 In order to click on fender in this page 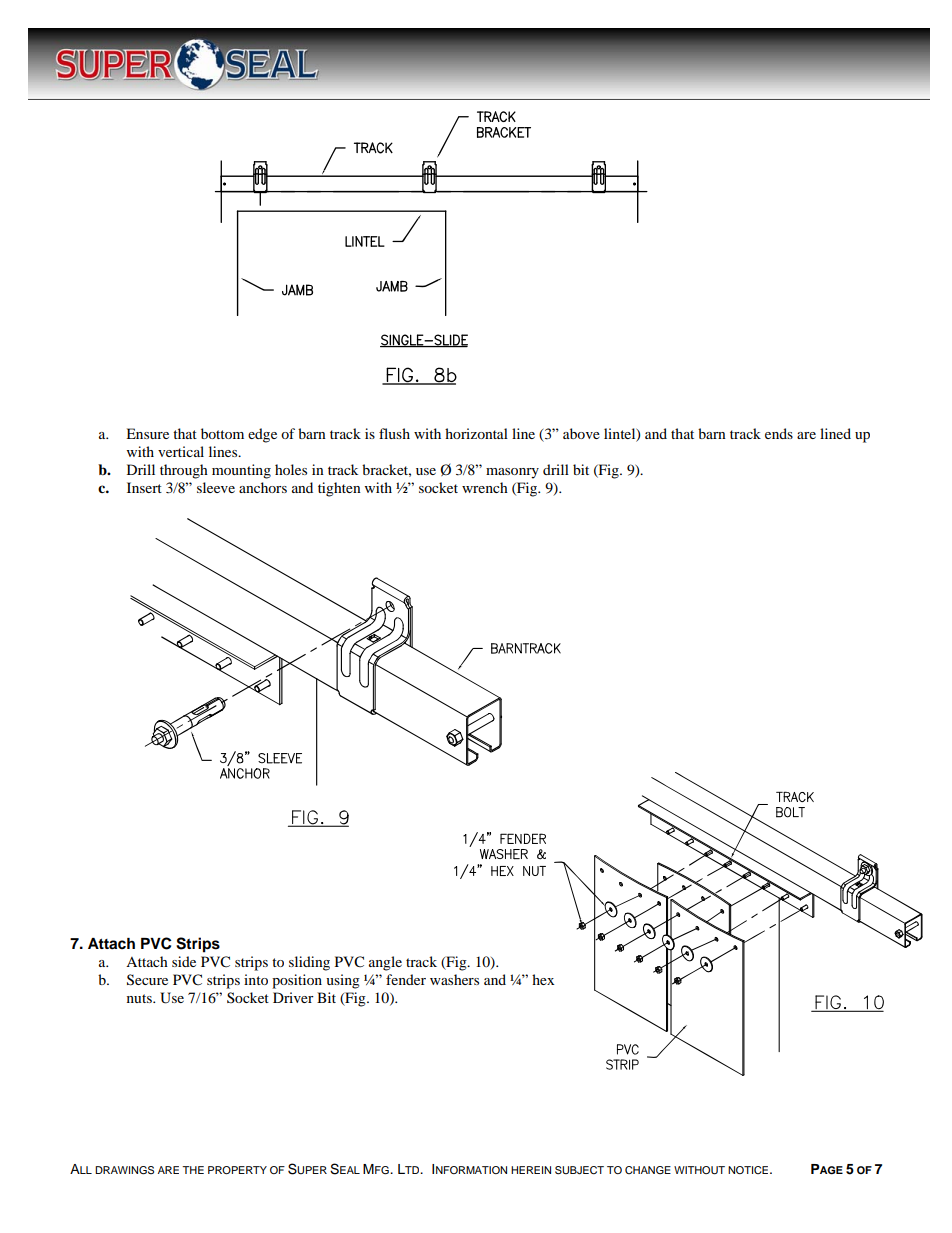, I will do `click(406, 979)`.
